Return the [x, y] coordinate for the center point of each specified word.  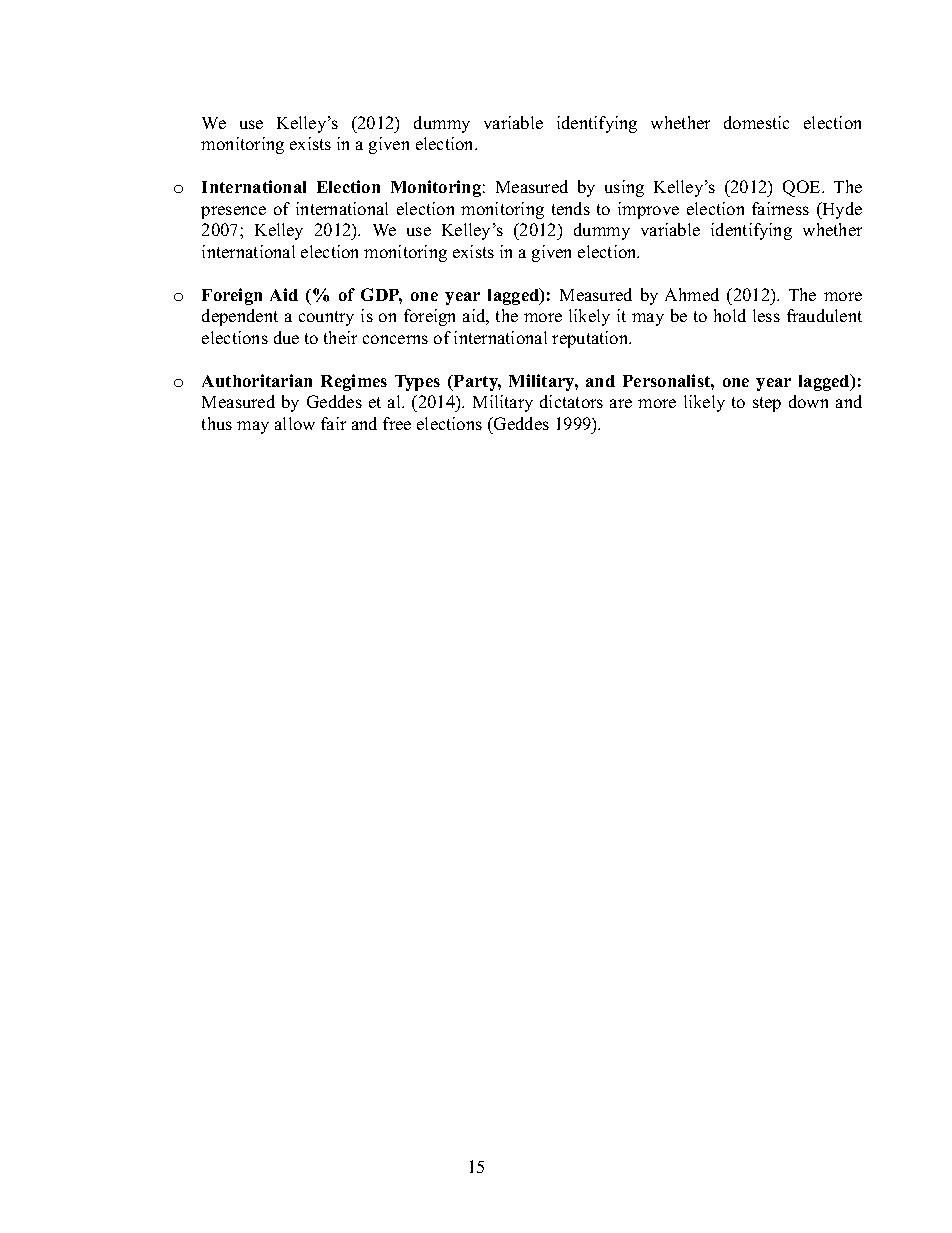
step [767, 404]
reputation [591, 339]
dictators [571, 401]
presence [233, 212]
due [286, 337]
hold [730, 315]
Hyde [841, 210]
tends [571, 208]
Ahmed [692, 294]
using [624, 188]
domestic [756, 122]
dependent [240, 317]
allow [295, 423]
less [766, 315]
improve [648, 210]
